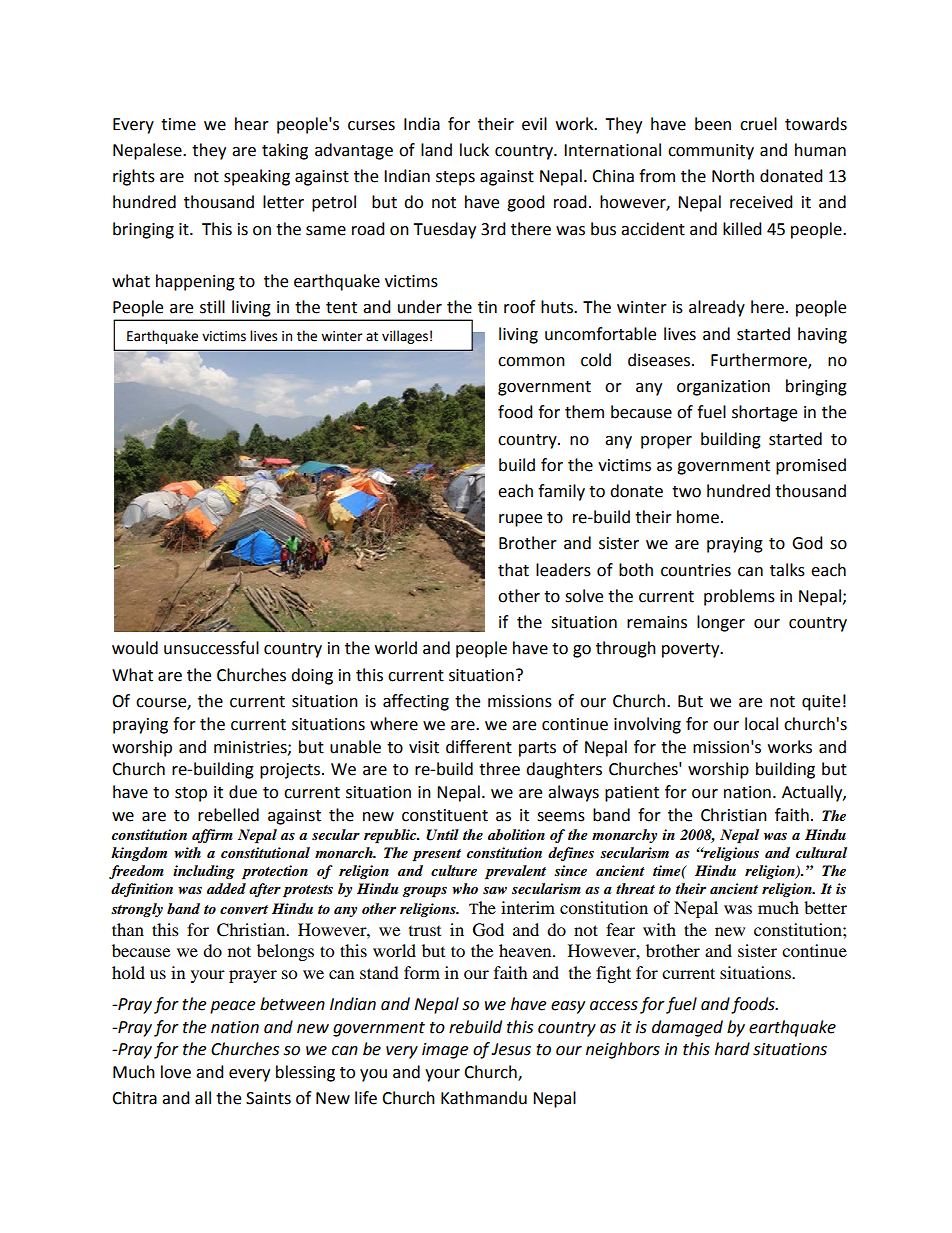 This screenshot has width=952, height=1233. I want to click on community, so click(711, 152).
